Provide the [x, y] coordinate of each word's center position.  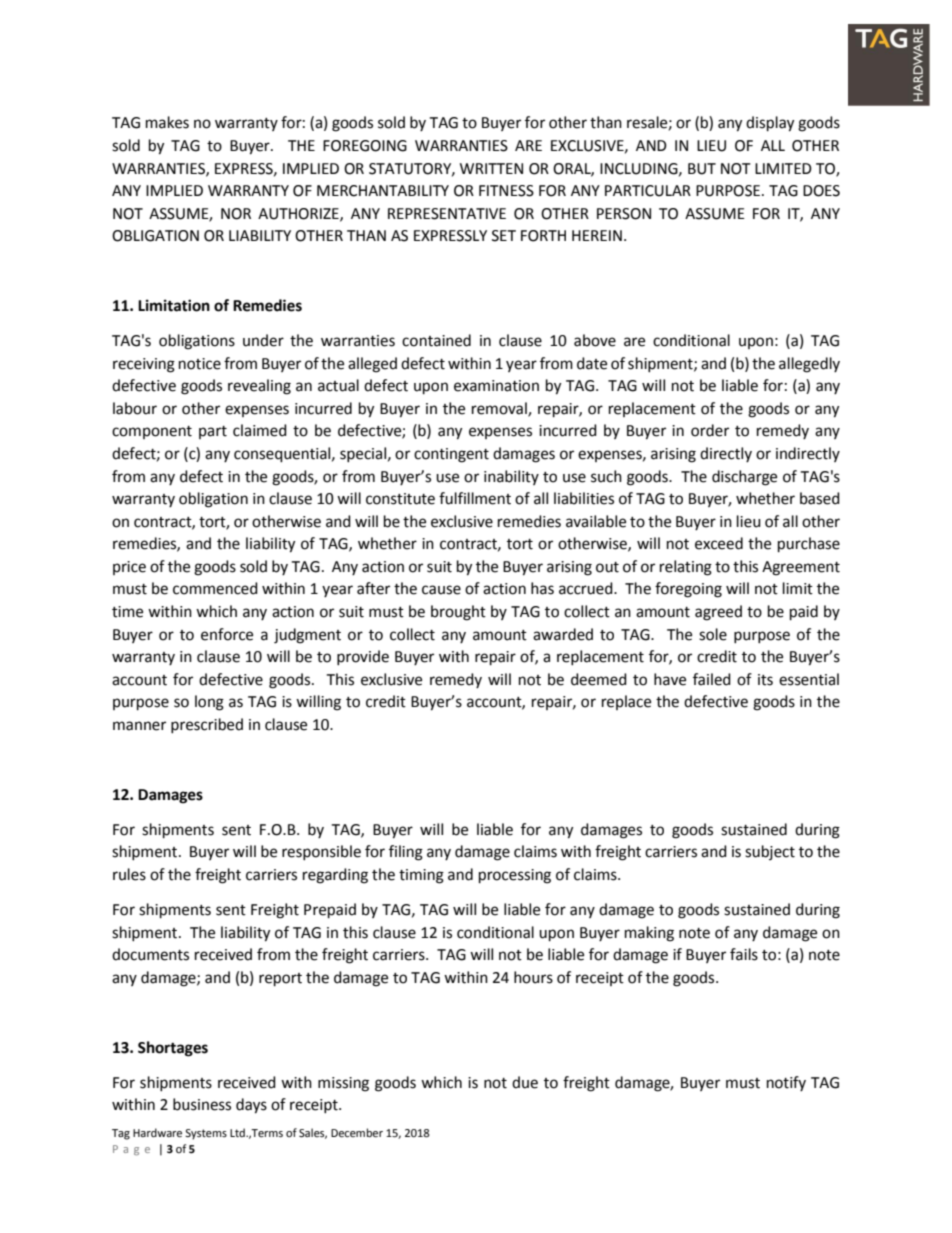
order [710, 430]
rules [129, 874]
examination [496, 386]
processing [515, 876]
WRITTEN [491, 168]
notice [200, 364]
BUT [702, 169]
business [202, 1104]
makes [167, 122]
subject [770, 852]
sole [713, 634]
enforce [227, 634]
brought [458, 613]
